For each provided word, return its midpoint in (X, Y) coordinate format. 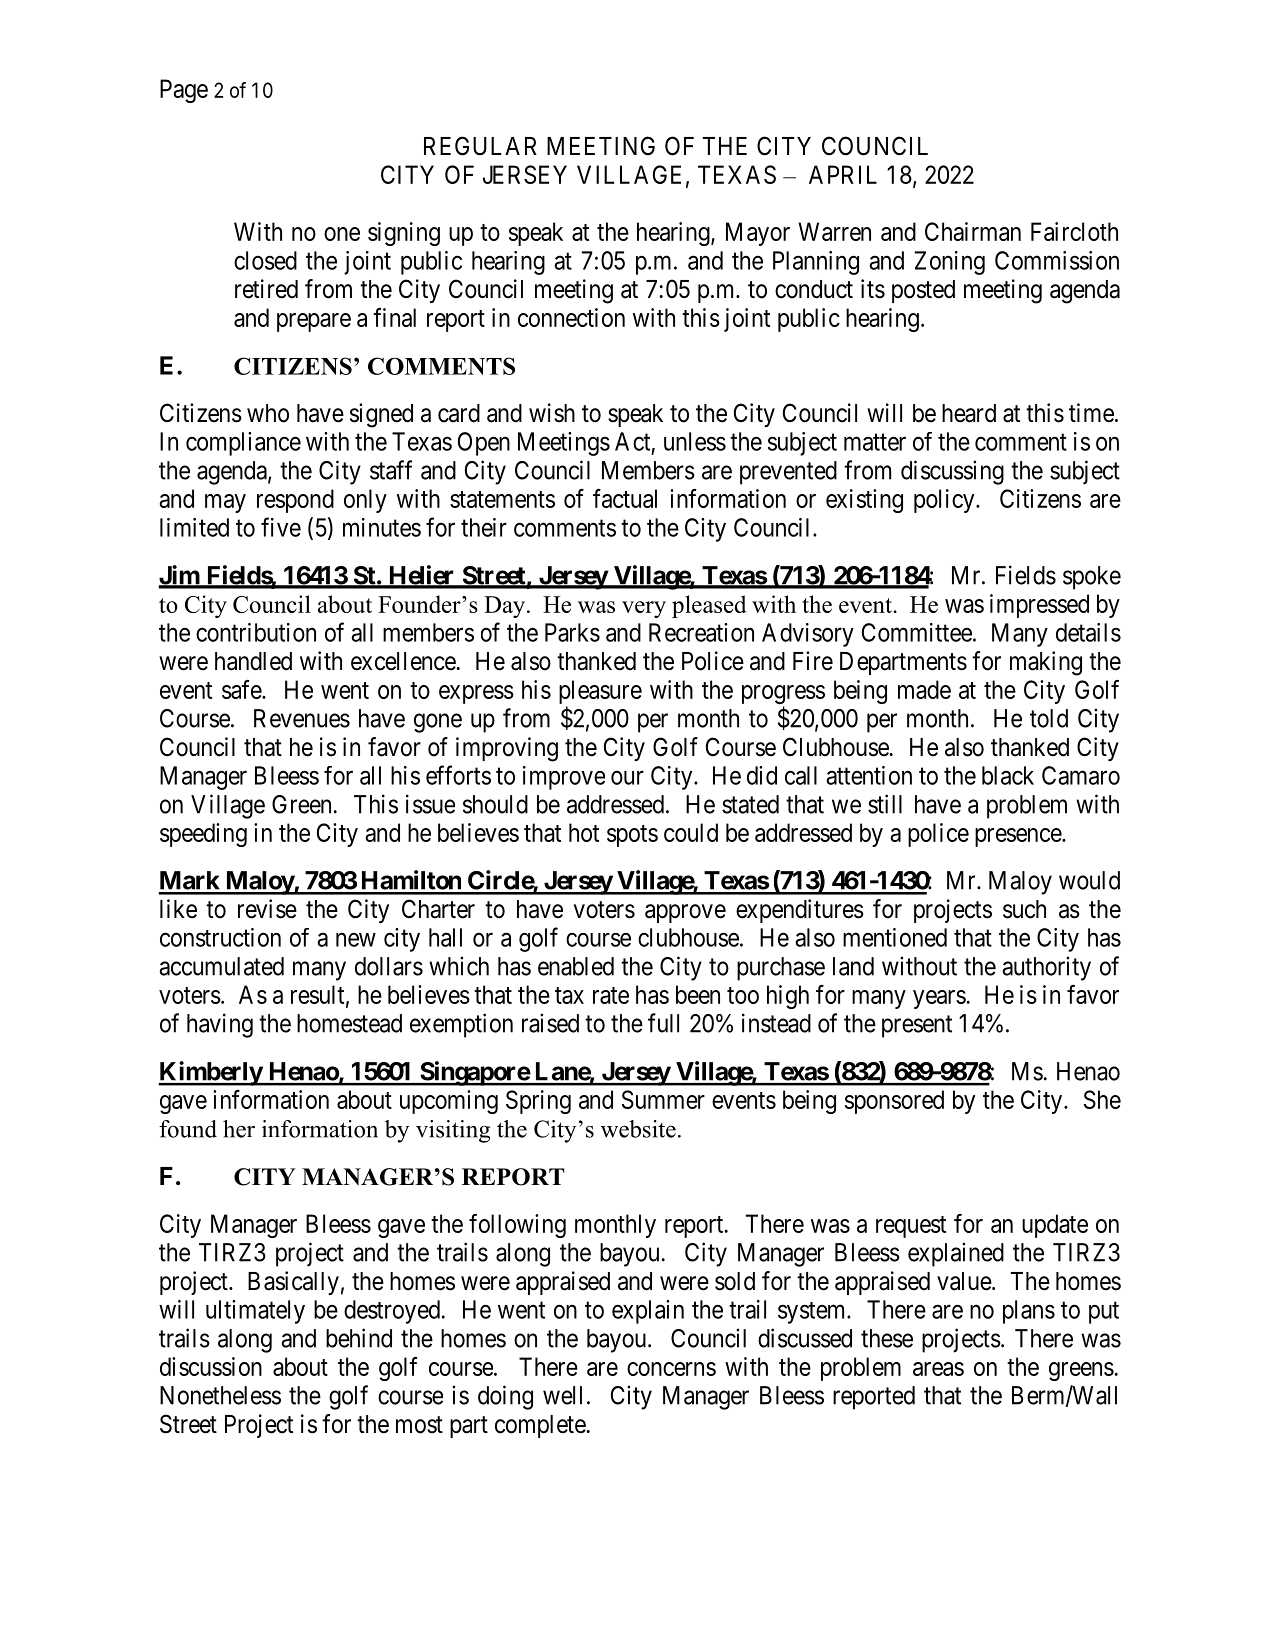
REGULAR (480, 146)
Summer (663, 1099)
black (1008, 775)
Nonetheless (220, 1395)
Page (184, 91)
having (220, 1025)
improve (564, 778)
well (562, 1395)
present (917, 1026)
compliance (243, 444)
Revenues (302, 718)
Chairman (973, 231)
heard (969, 413)
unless (695, 441)
